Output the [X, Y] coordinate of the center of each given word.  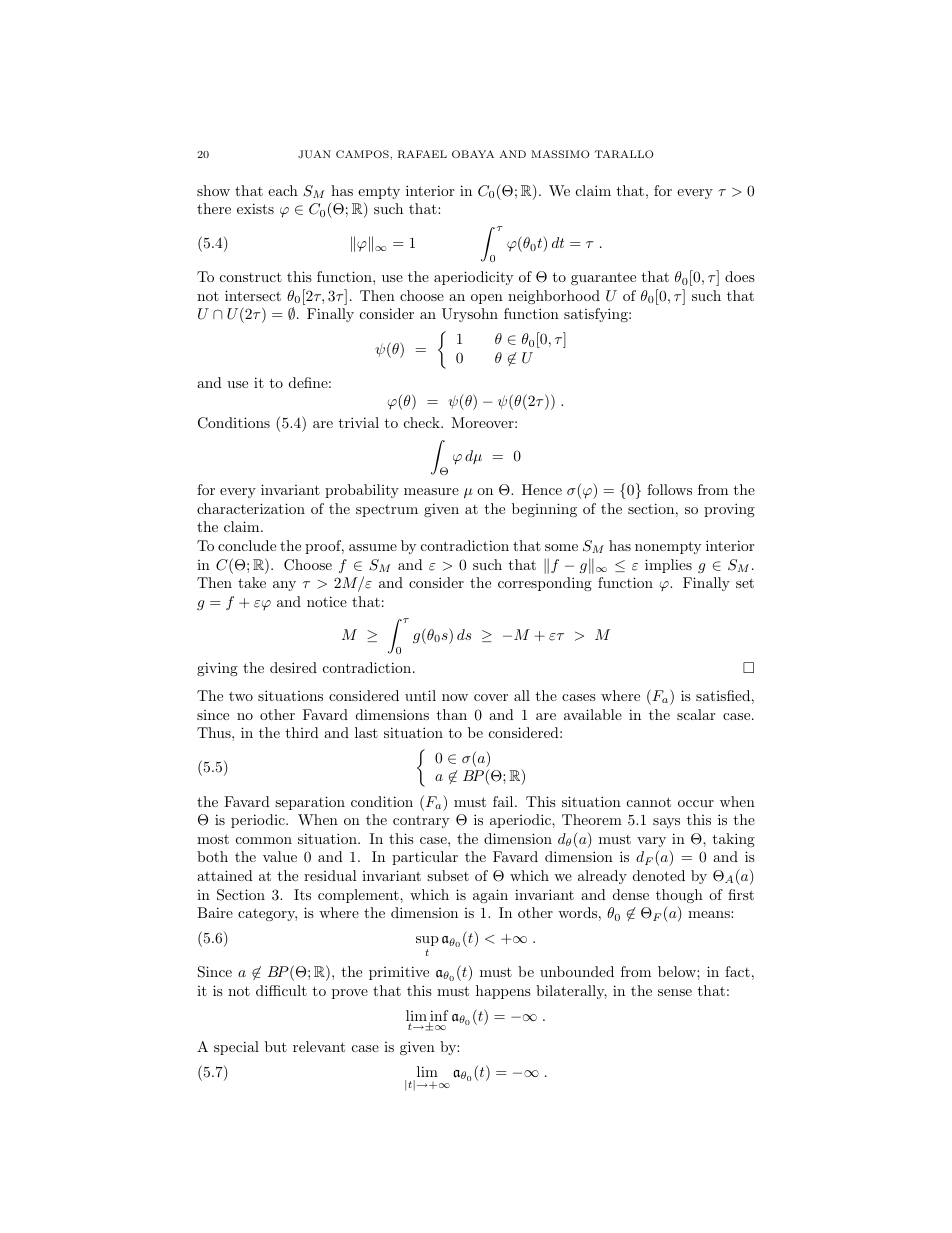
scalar [696, 714]
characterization [251, 508]
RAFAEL [422, 154]
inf [438, 1017]
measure [431, 491]
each [283, 190]
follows [669, 489]
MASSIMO [560, 154]
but [276, 1046]
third [302, 732]
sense [675, 992]
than [451, 714]
